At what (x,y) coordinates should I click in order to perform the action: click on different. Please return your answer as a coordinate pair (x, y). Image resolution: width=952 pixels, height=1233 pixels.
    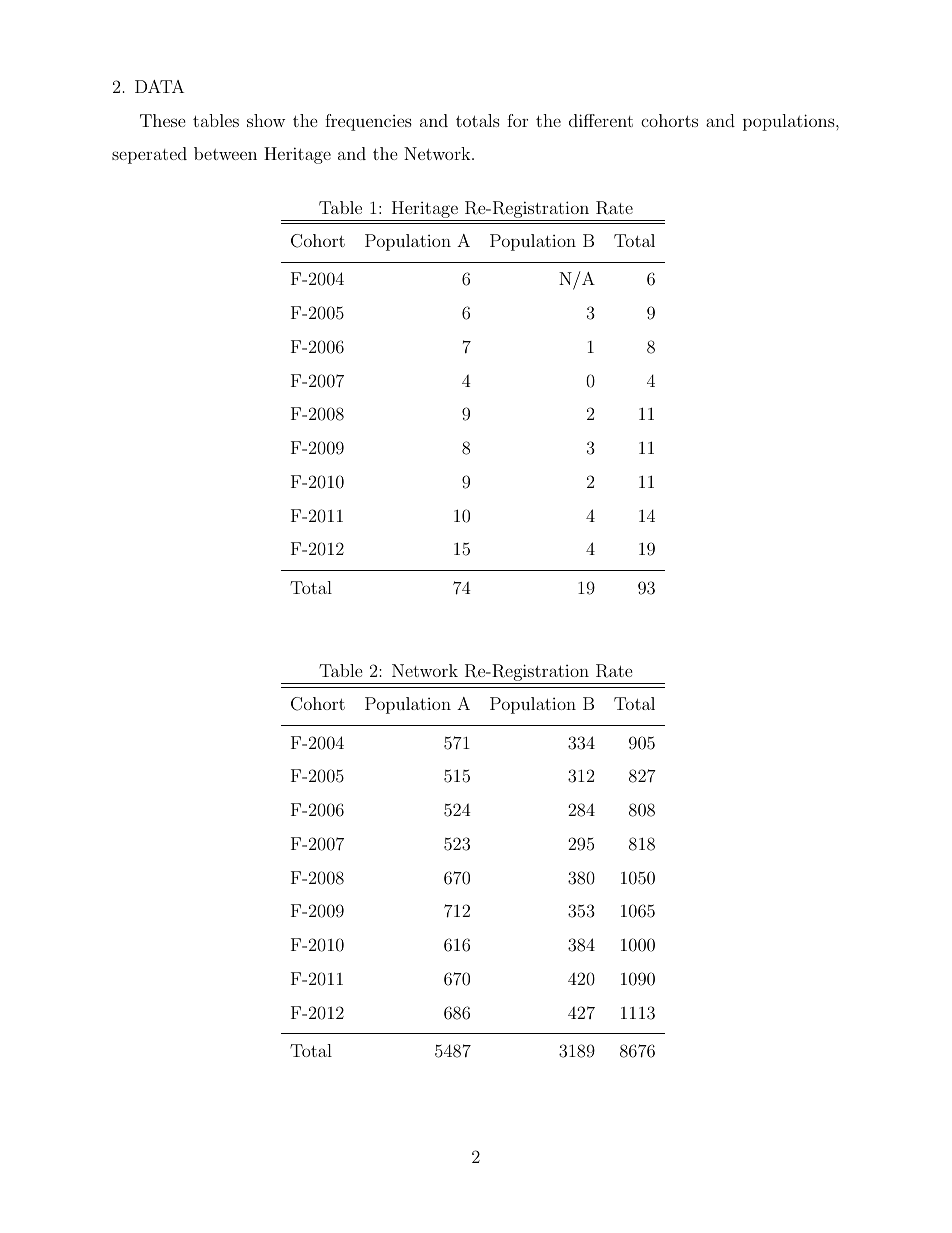
    Looking at the image, I should click on (601, 120).
